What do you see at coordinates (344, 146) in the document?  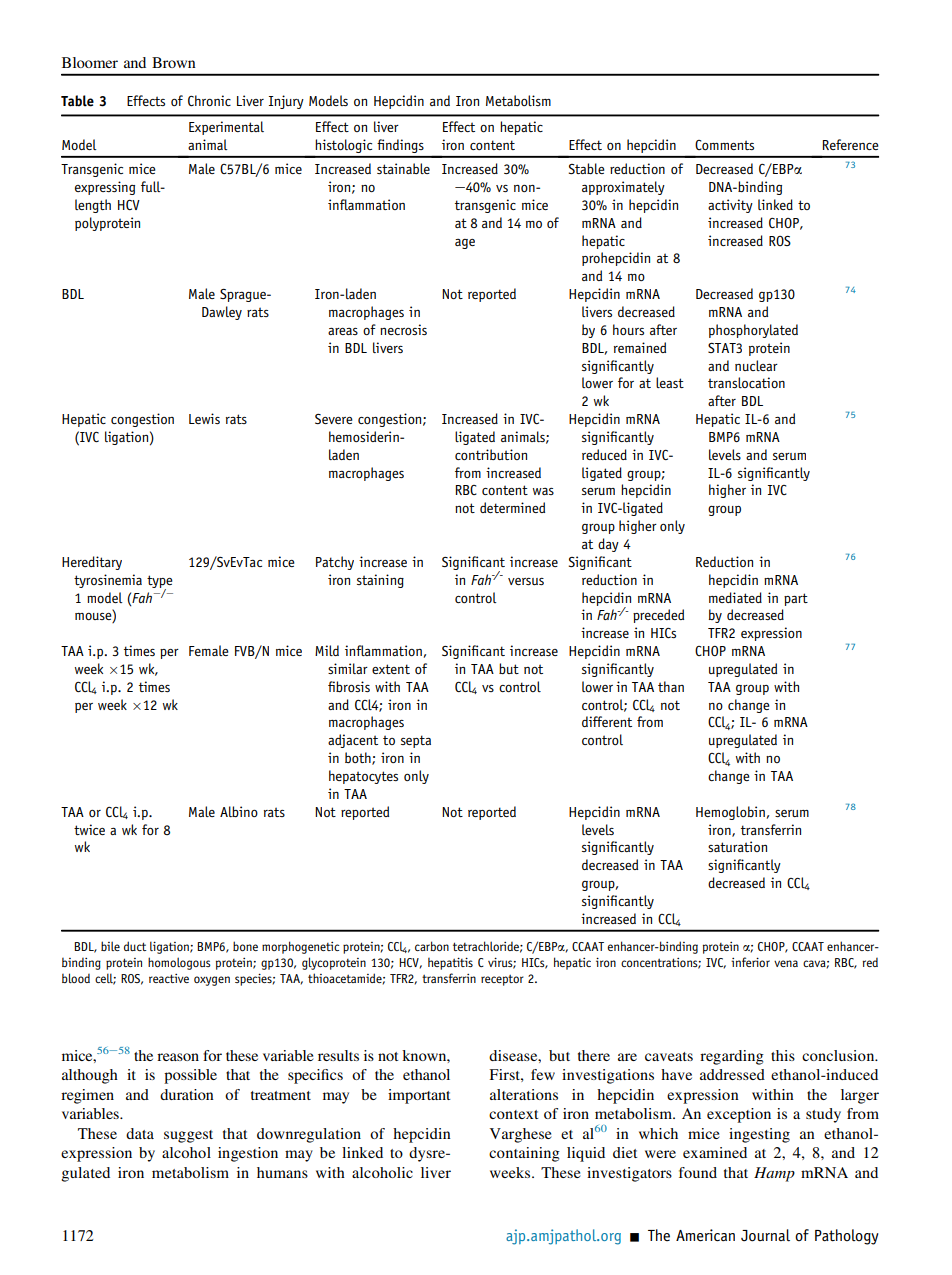 I see `histologic` at bounding box center [344, 146].
